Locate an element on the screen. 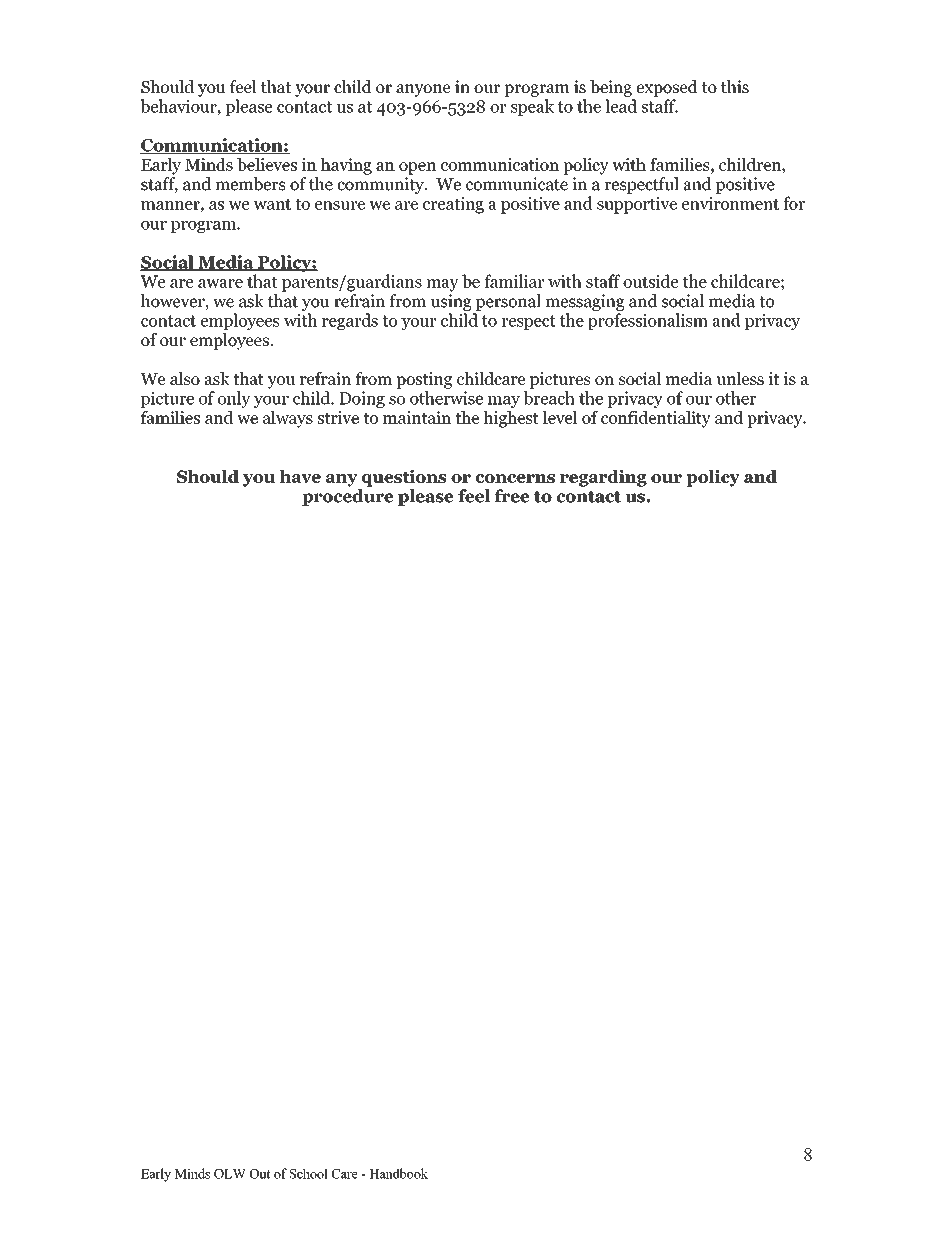 The width and height of the screenshot is (952, 1233). unless is located at coordinates (740, 378).
